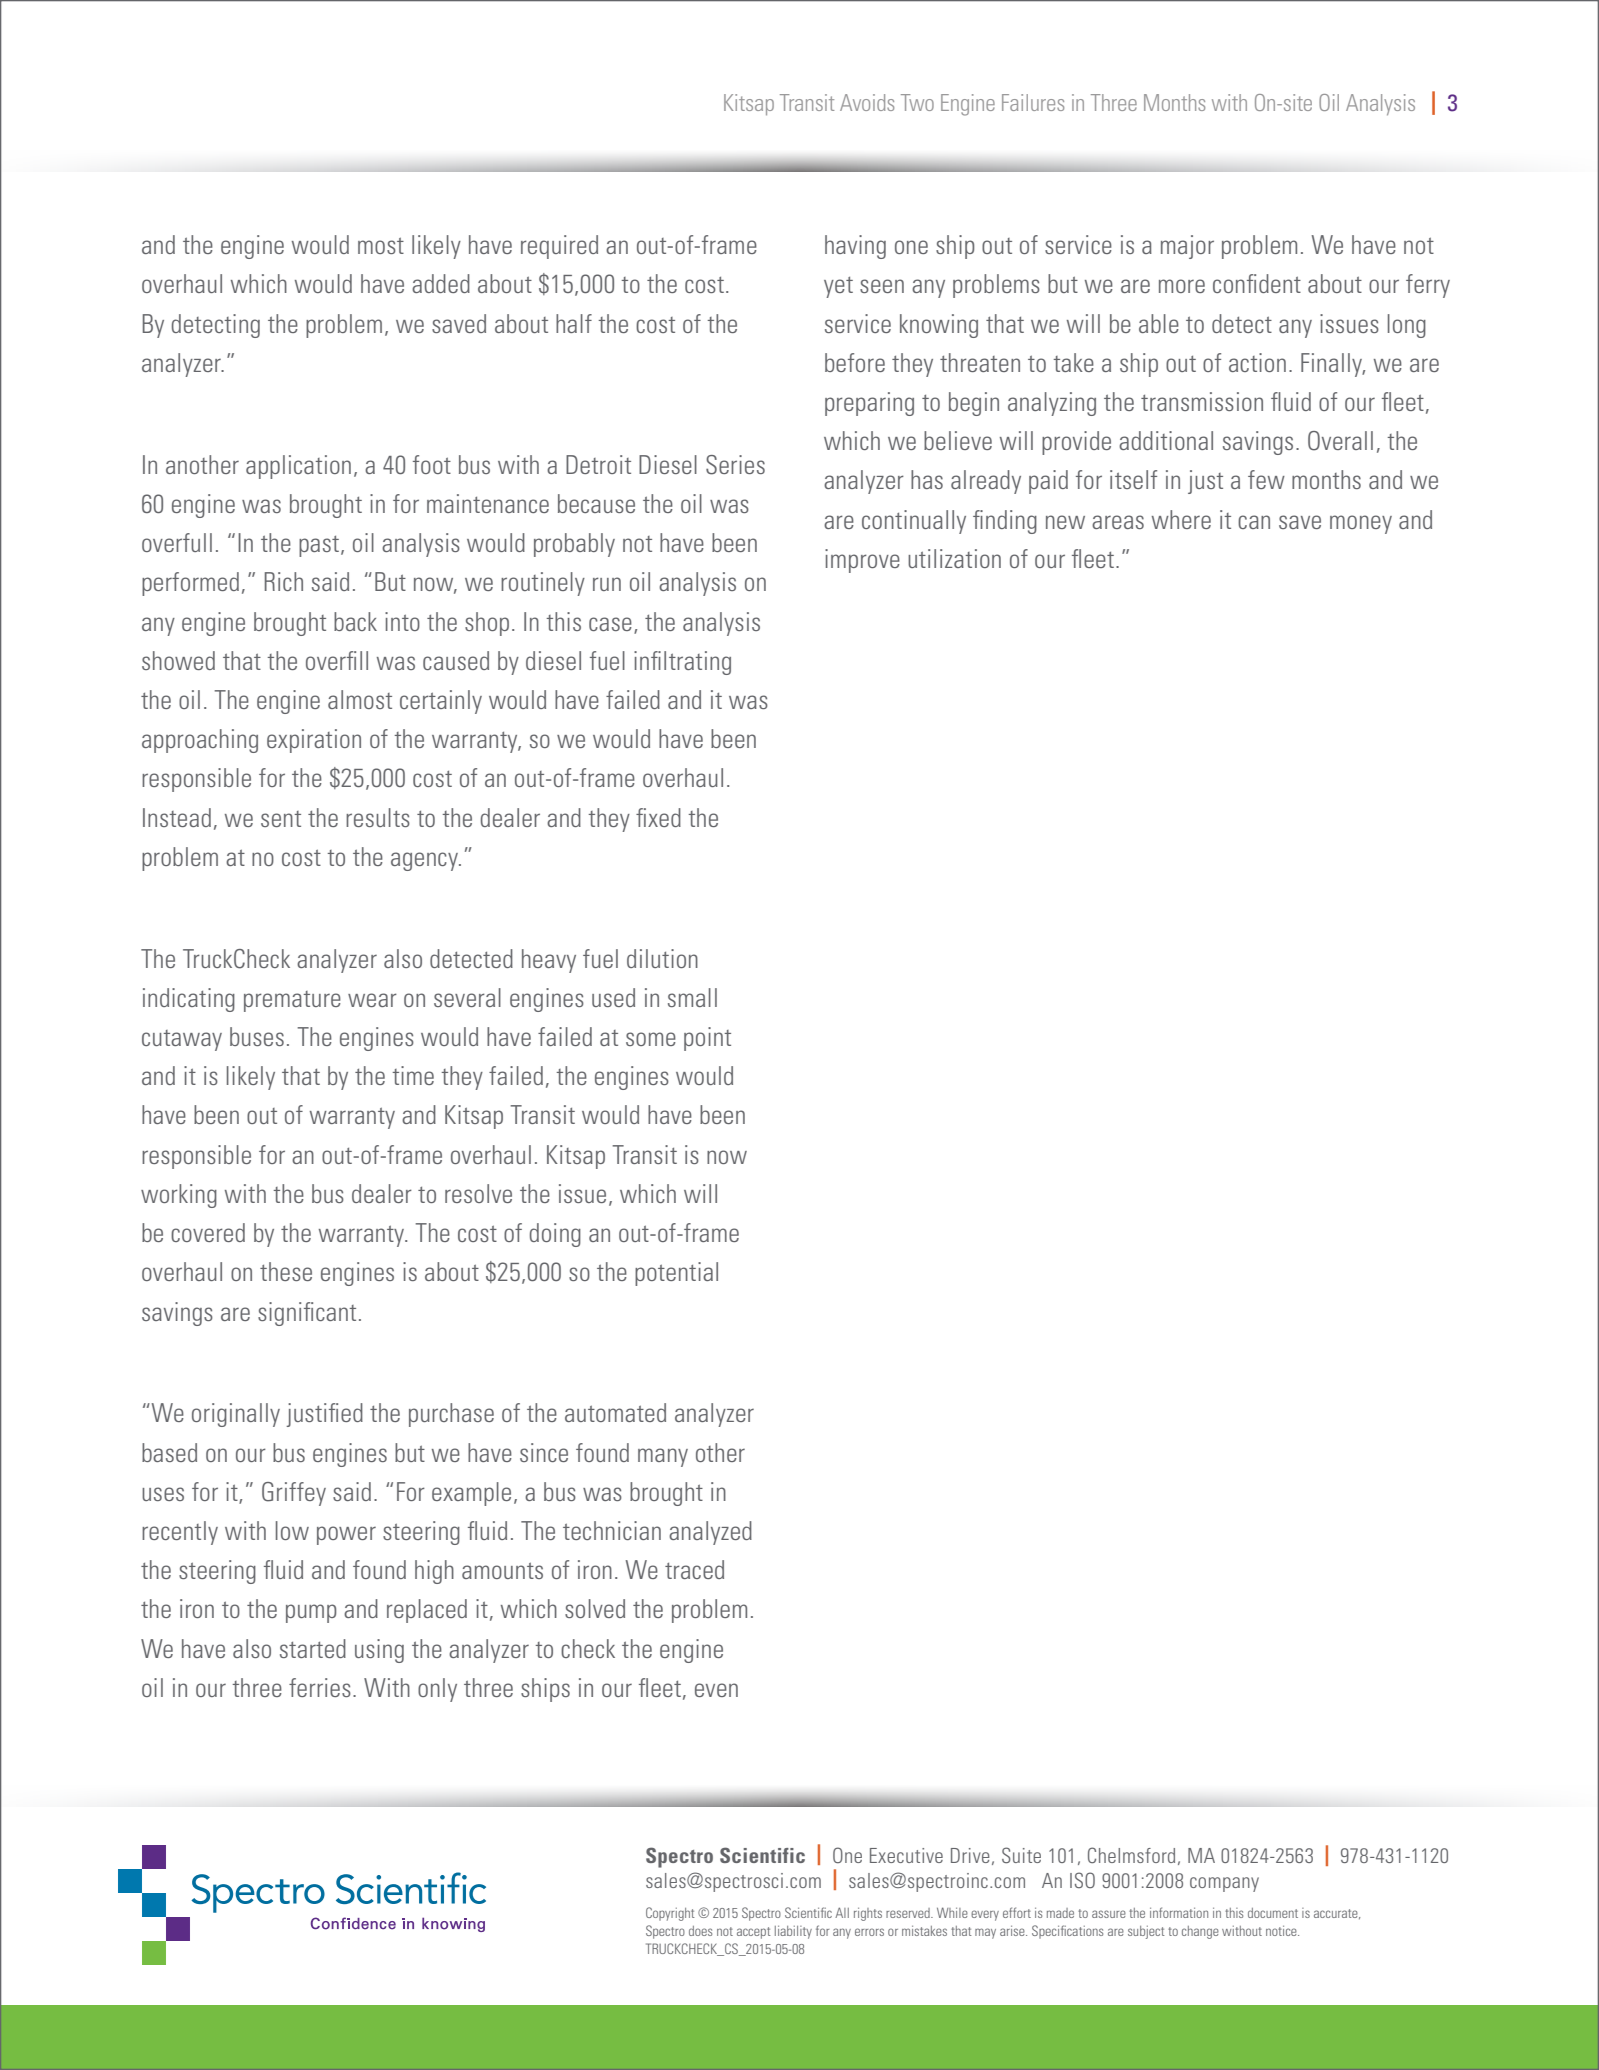  Describe the element at coordinates (1361, 524) in the screenshot. I see `money` at that location.
